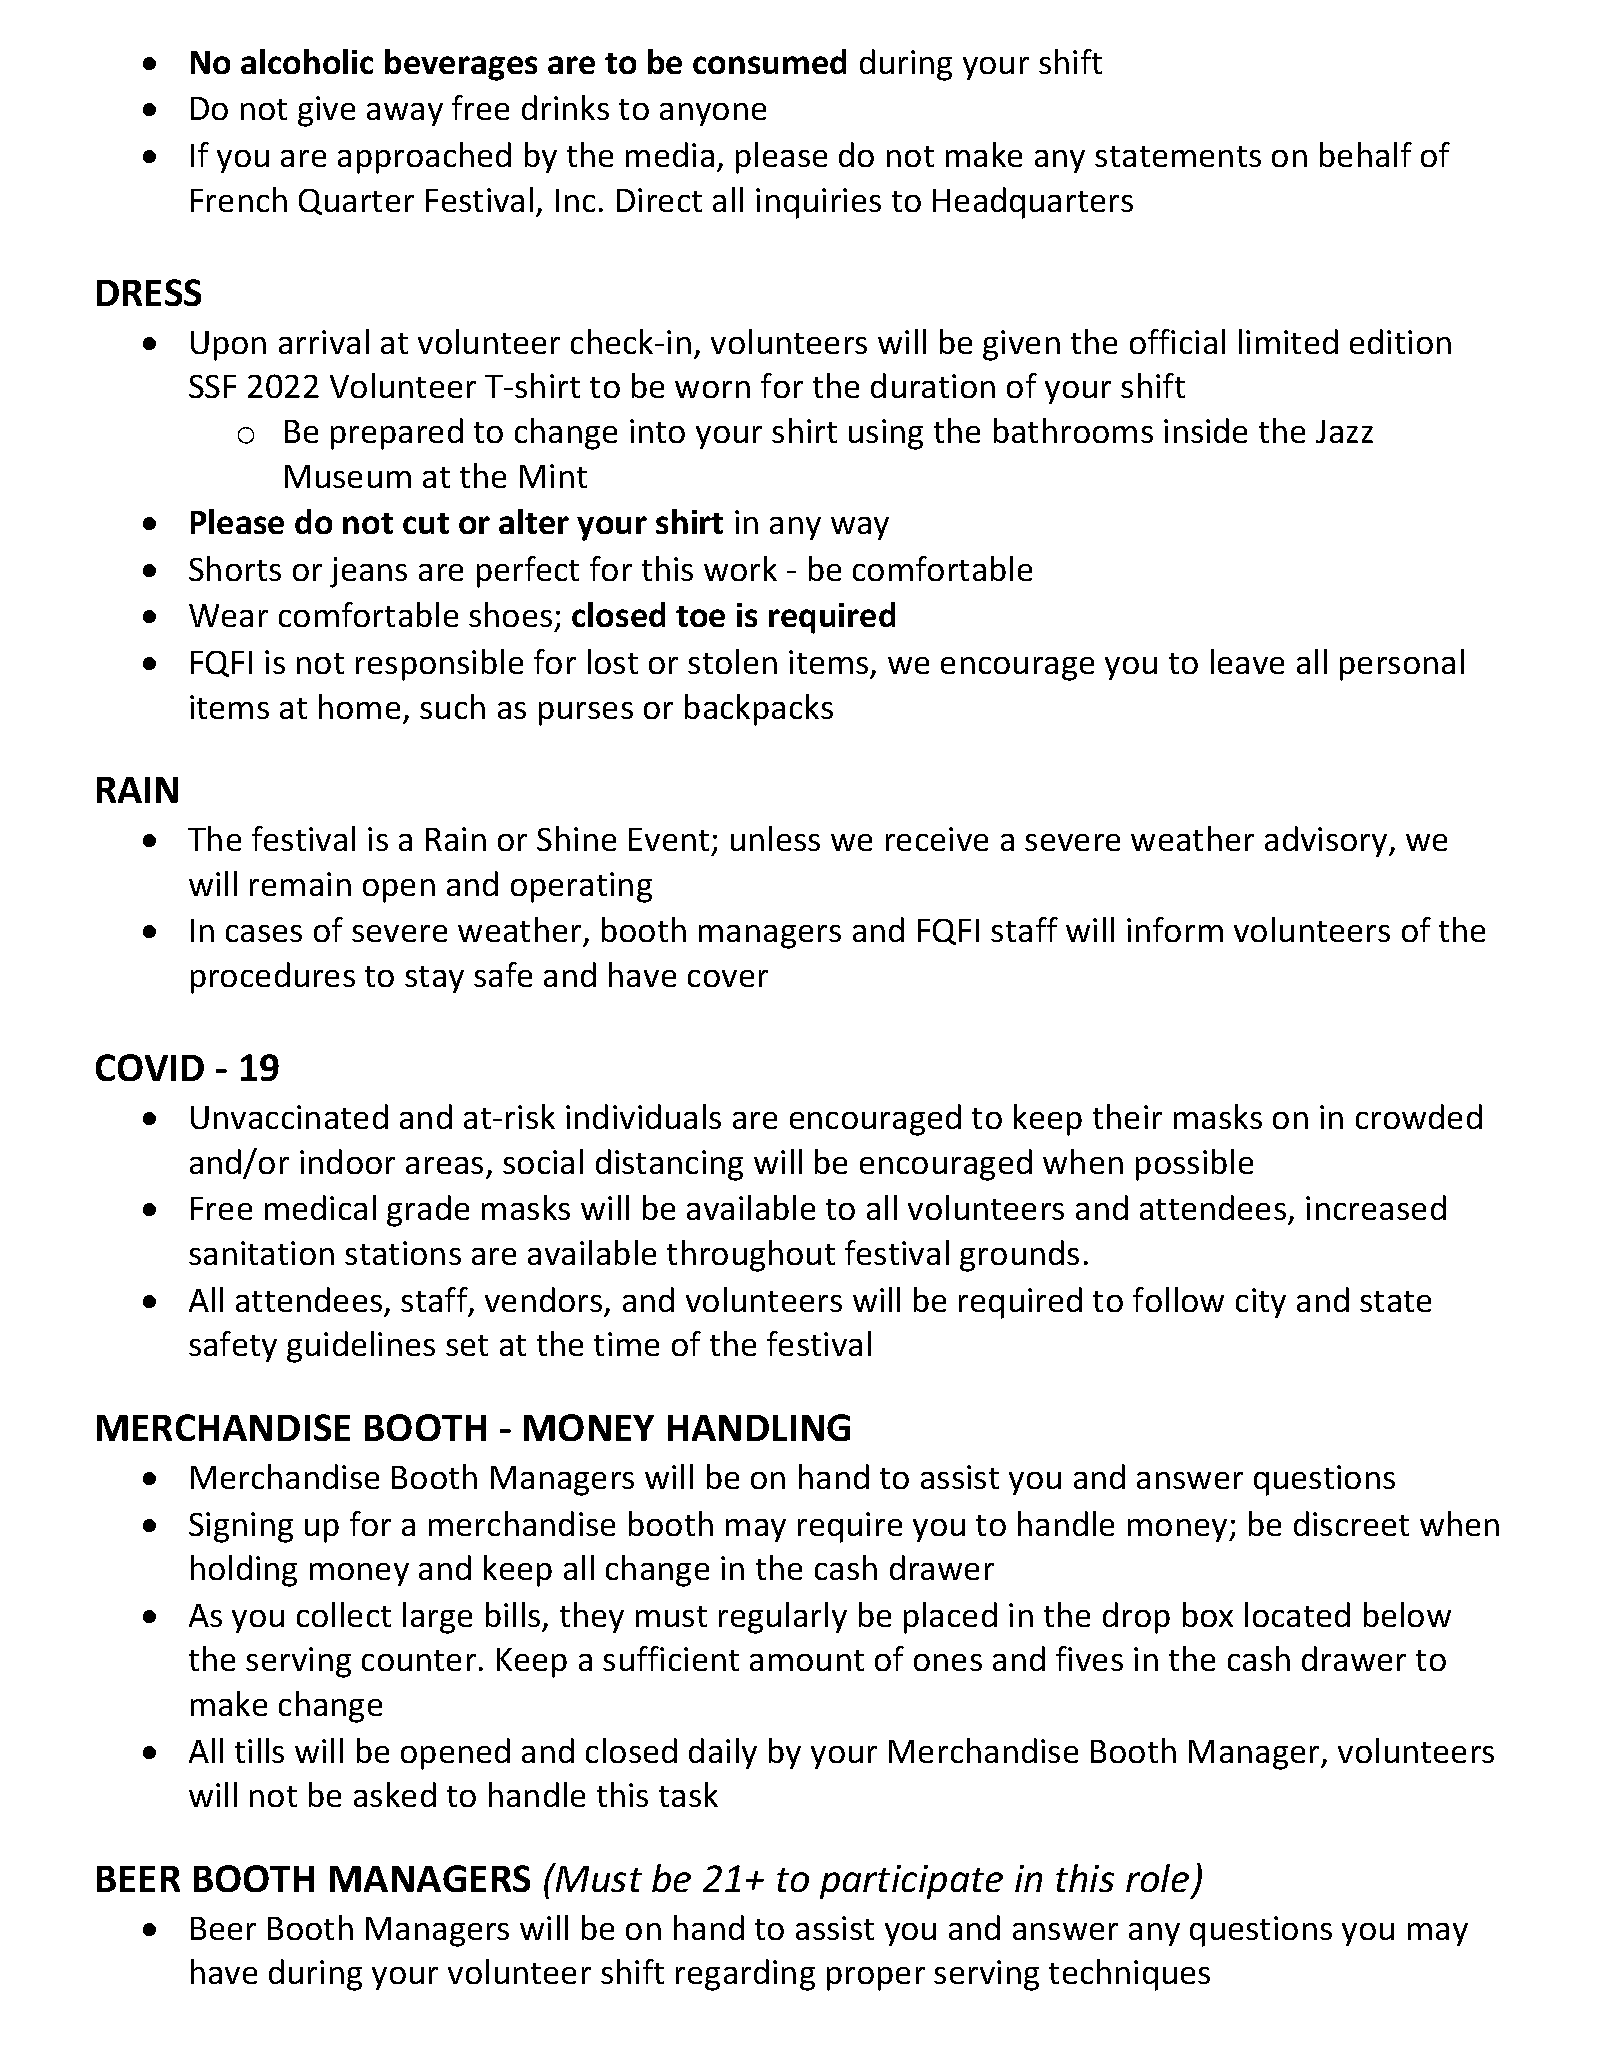 The height and width of the document is (2068, 1598). What do you see at coordinates (713, 114) in the document?
I see `anyone` at bounding box center [713, 114].
